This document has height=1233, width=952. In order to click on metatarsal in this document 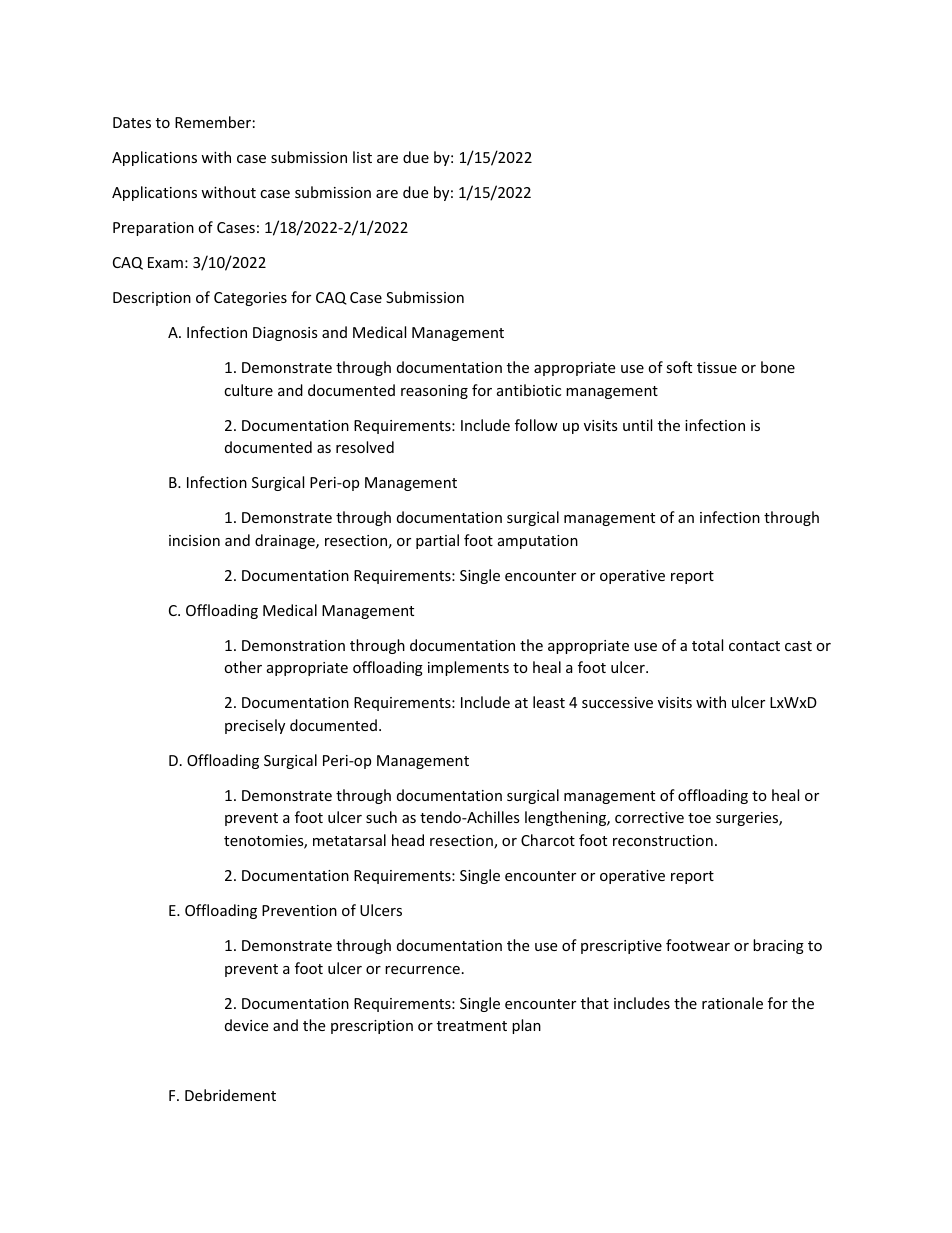, I will do `click(349, 840)`.
